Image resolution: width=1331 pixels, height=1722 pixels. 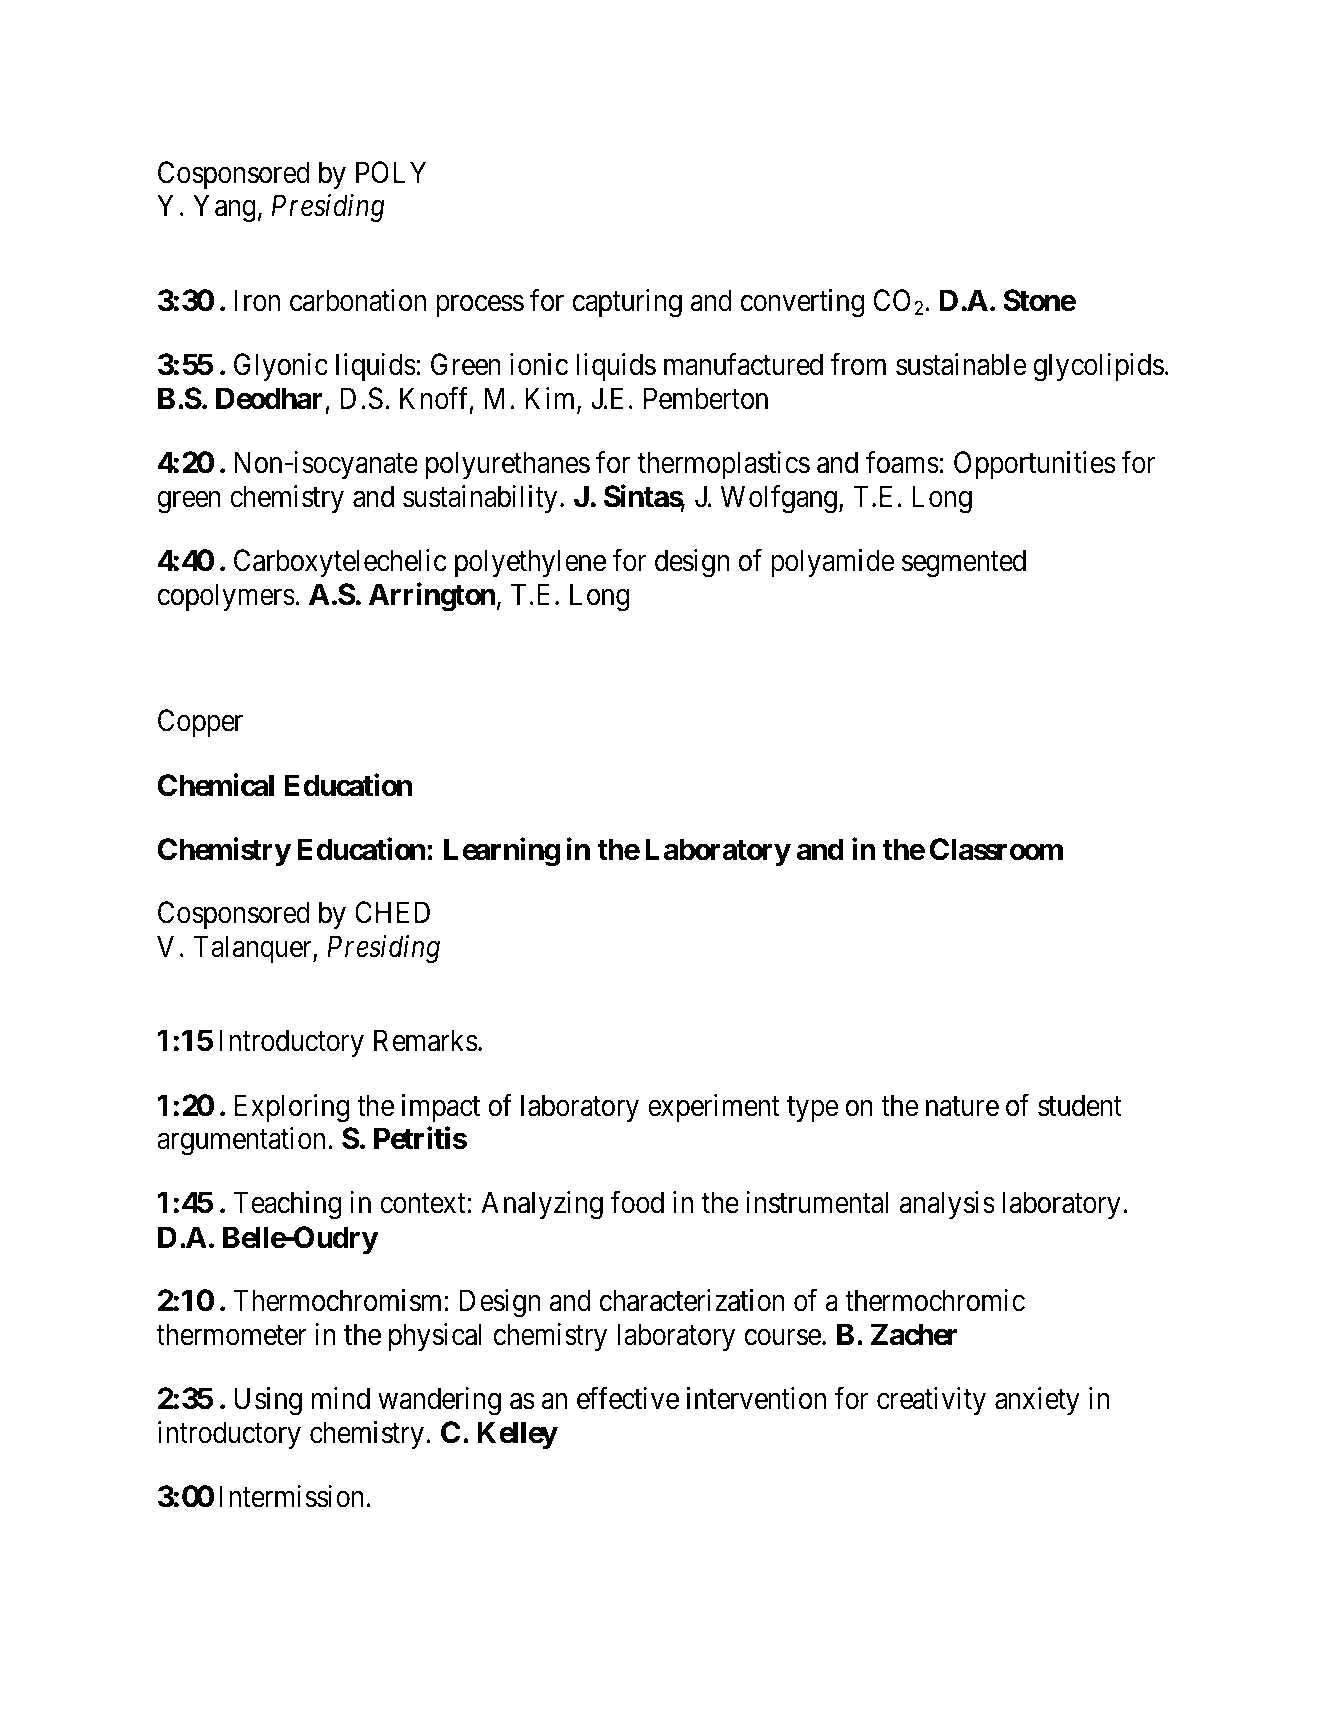 What do you see at coordinates (628, 1398) in the screenshot?
I see `effective` at bounding box center [628, 1398].
